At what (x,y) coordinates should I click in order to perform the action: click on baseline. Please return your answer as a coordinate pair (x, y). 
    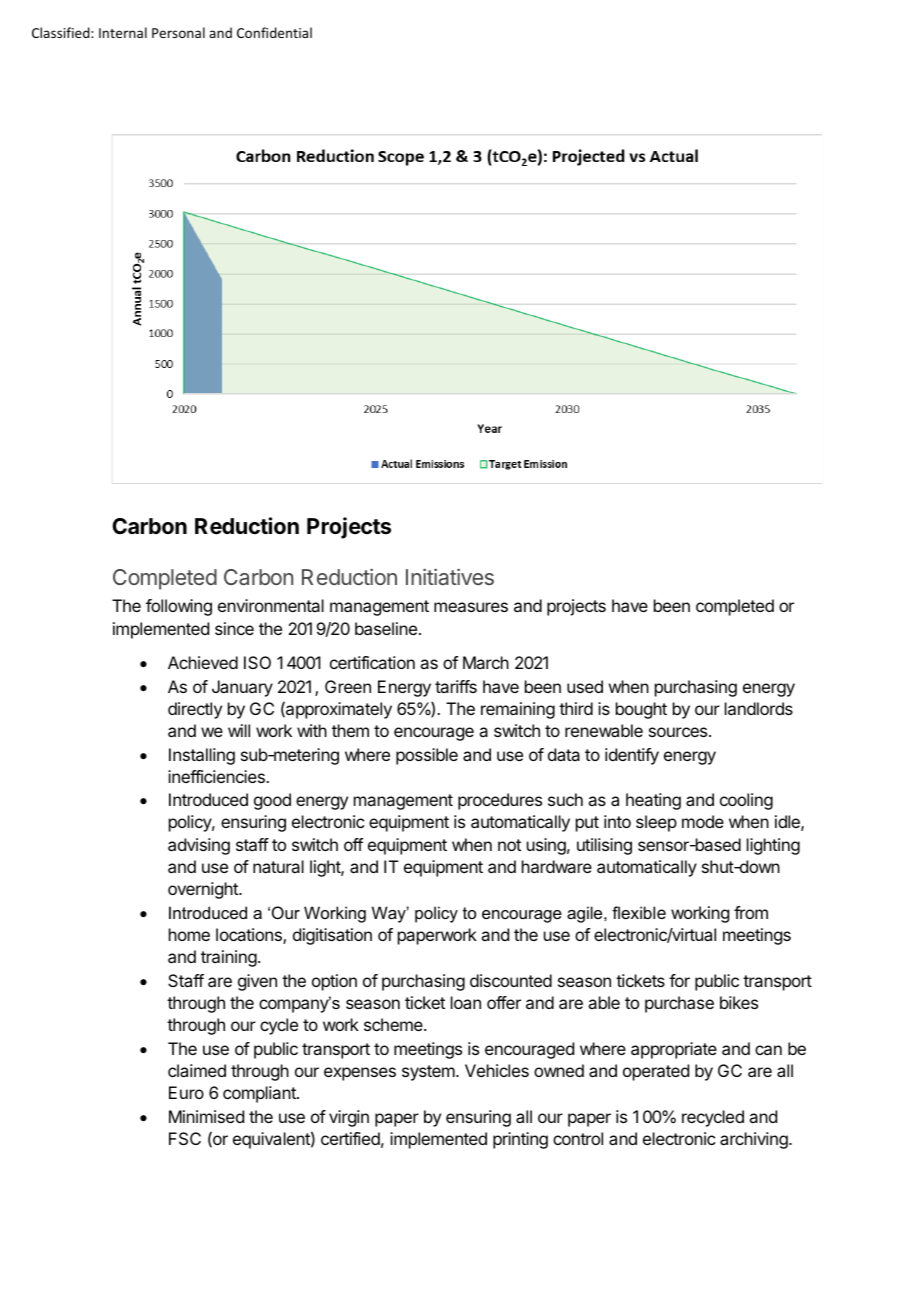
    Looking at the image, I should click on (386, 628).
